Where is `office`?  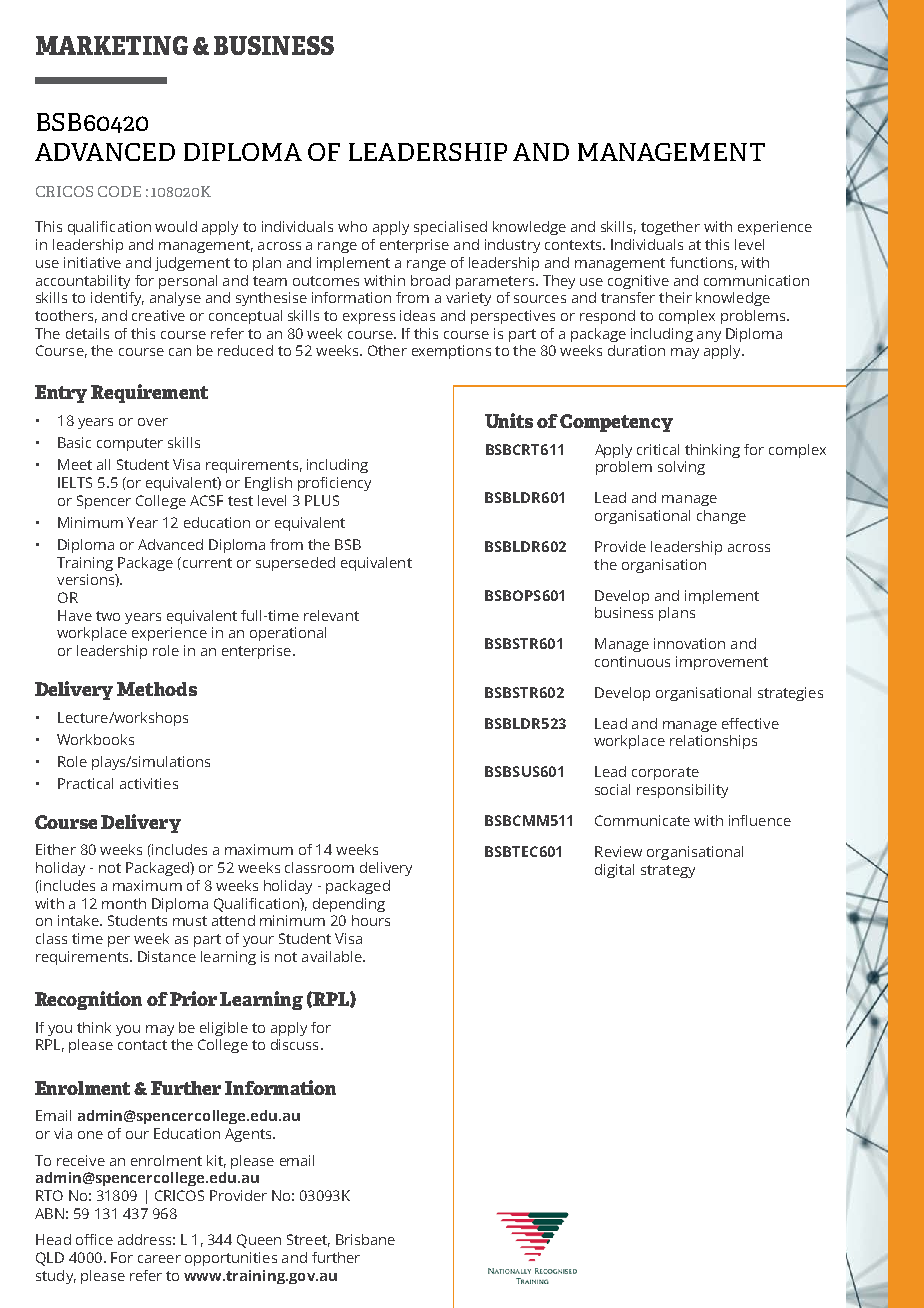
office is located at coordinates (94, 1239).
